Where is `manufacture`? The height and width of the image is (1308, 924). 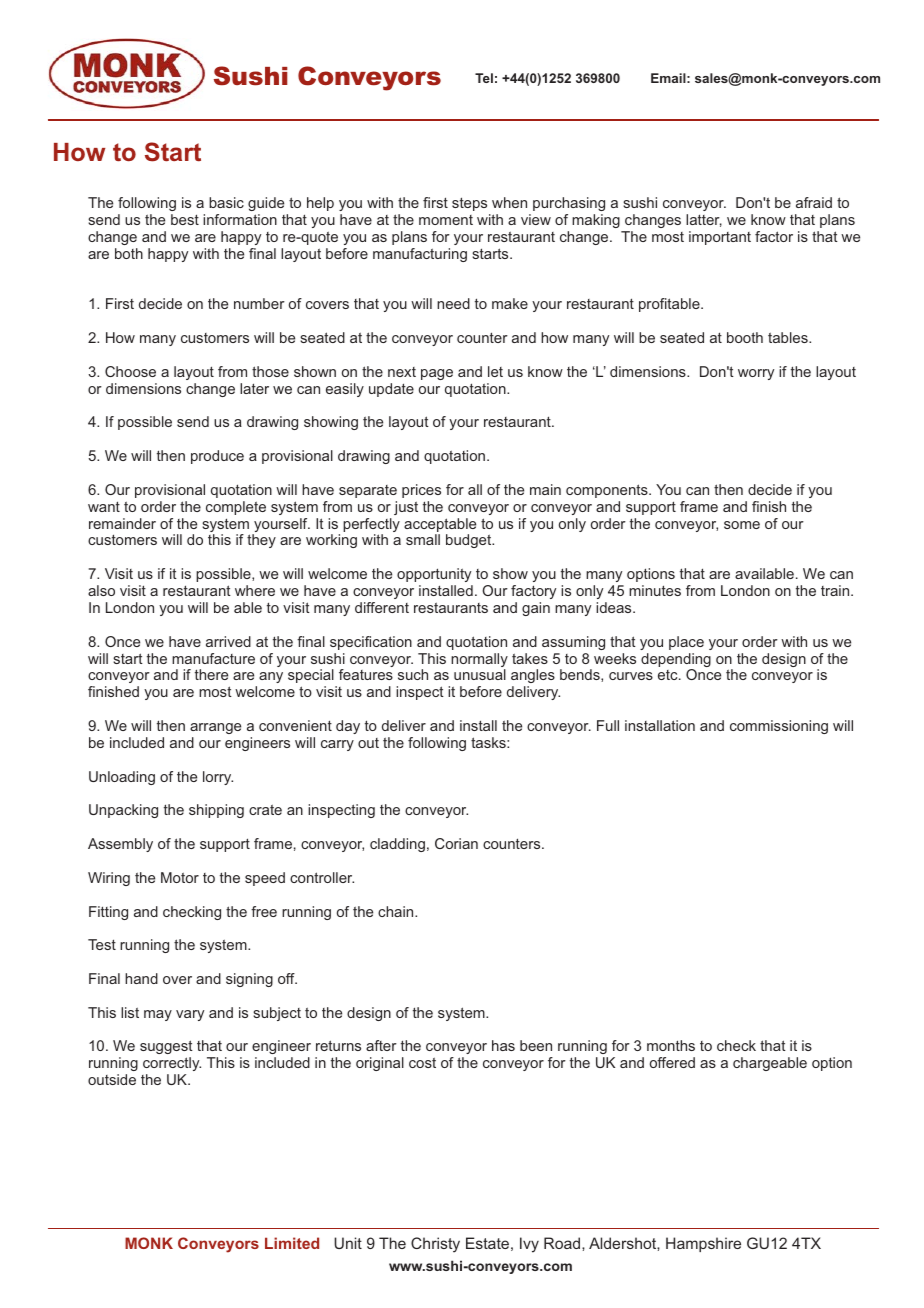 manufacture is located at coordinates (213, 658).
